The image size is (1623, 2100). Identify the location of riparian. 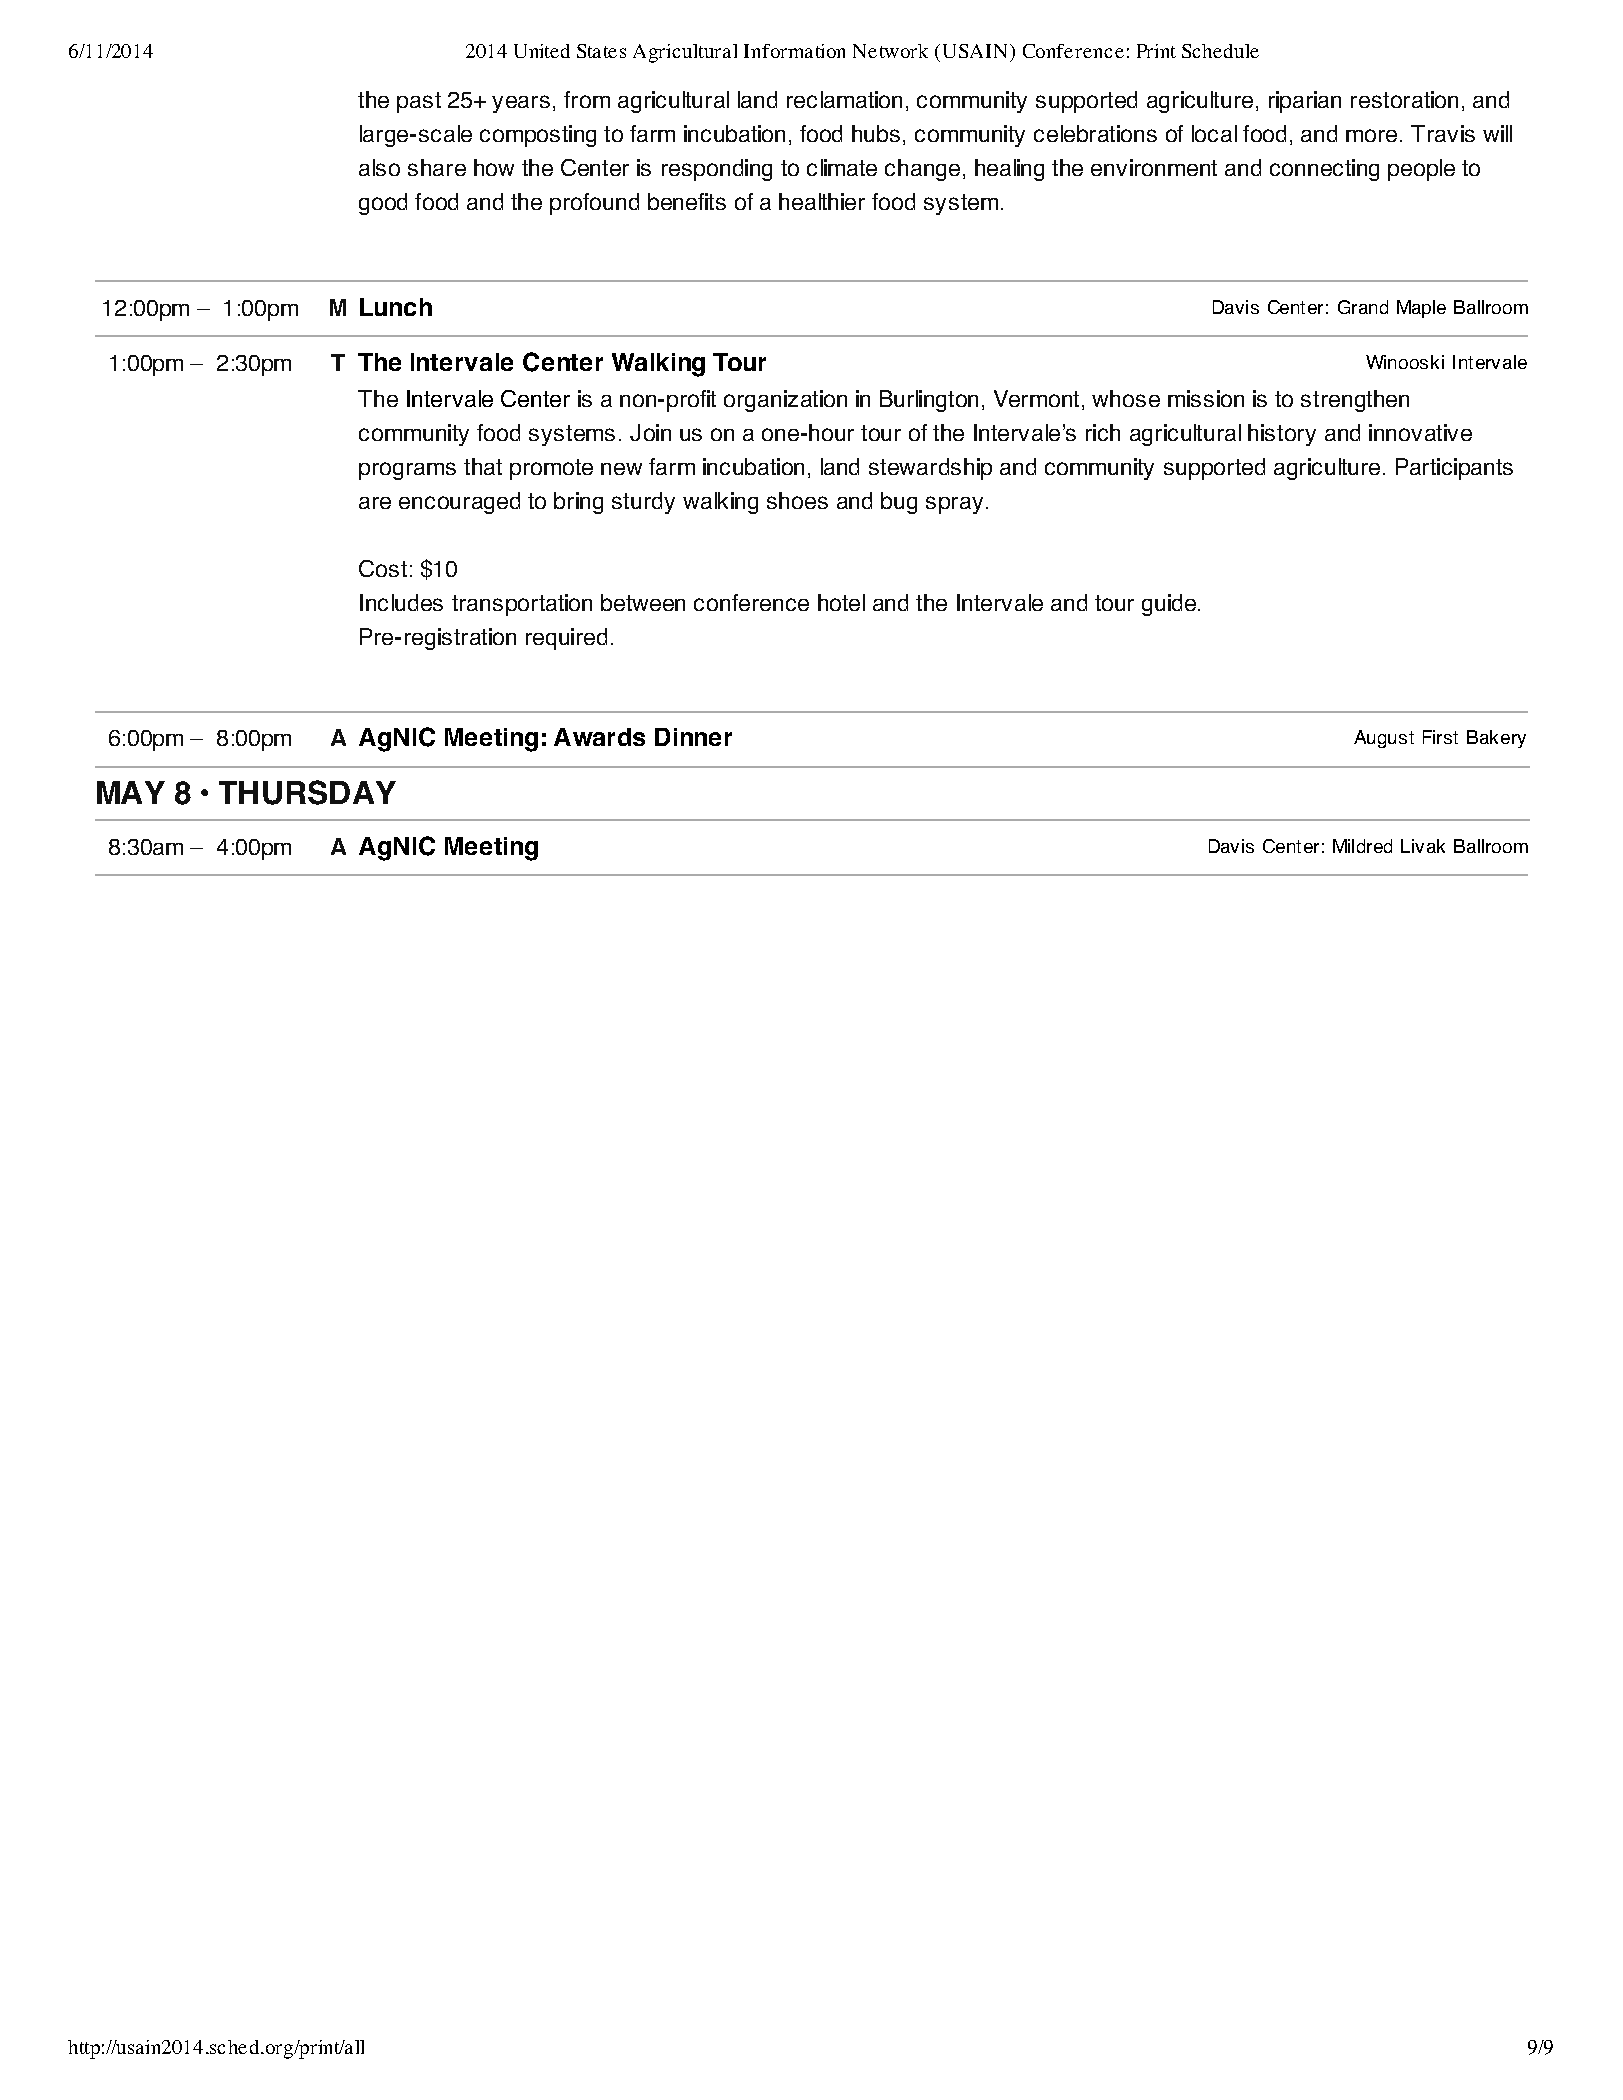
(1305, 102).
